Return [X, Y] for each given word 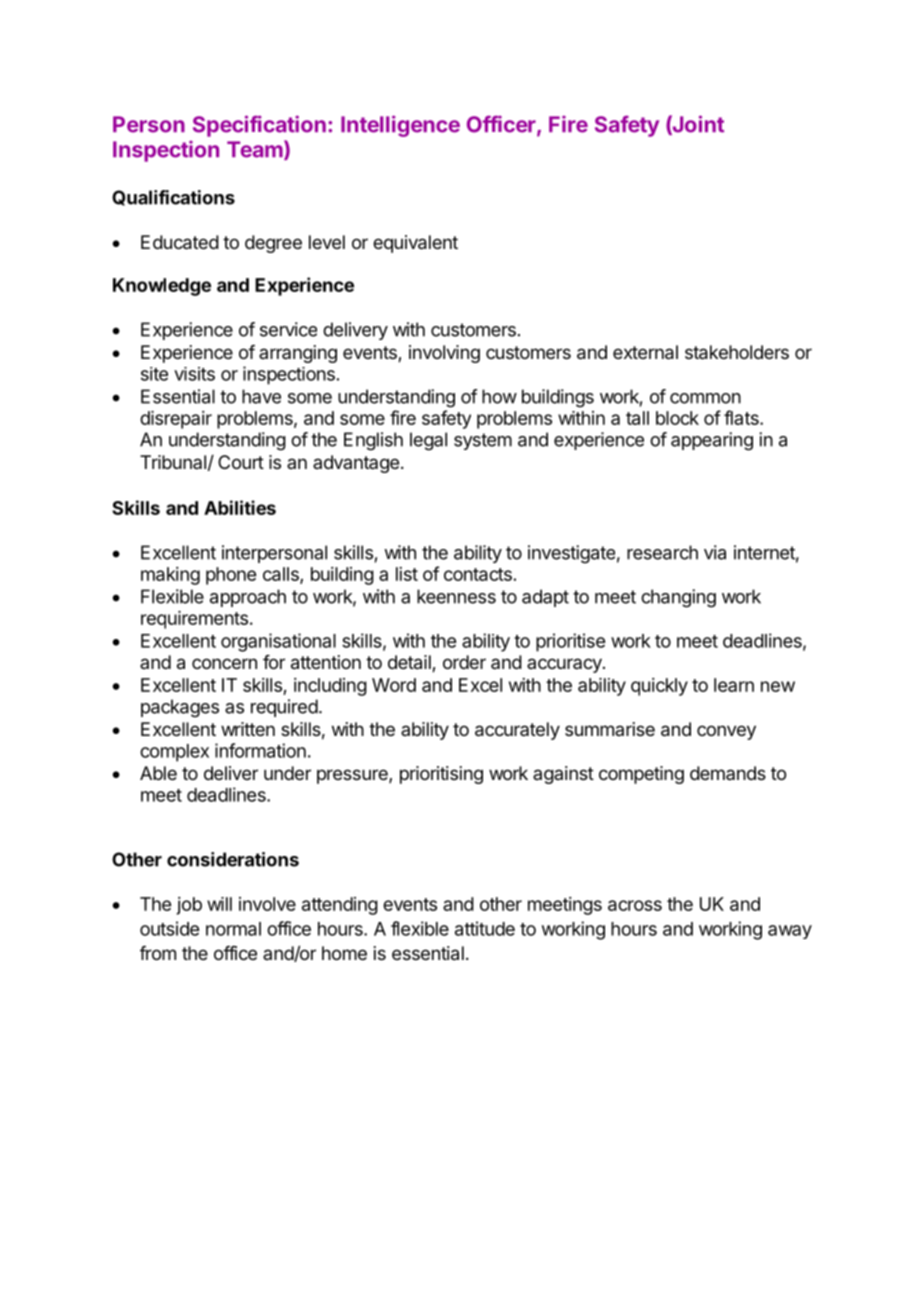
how [499, 396]
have [261, 396]
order [464, 662]
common [705, 398]
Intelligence [400, 126]
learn [734, 685]
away [790, 932]
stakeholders [737, 352]
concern [224, 663]
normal [233, 929]
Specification [259, 126]
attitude [485, 928]
